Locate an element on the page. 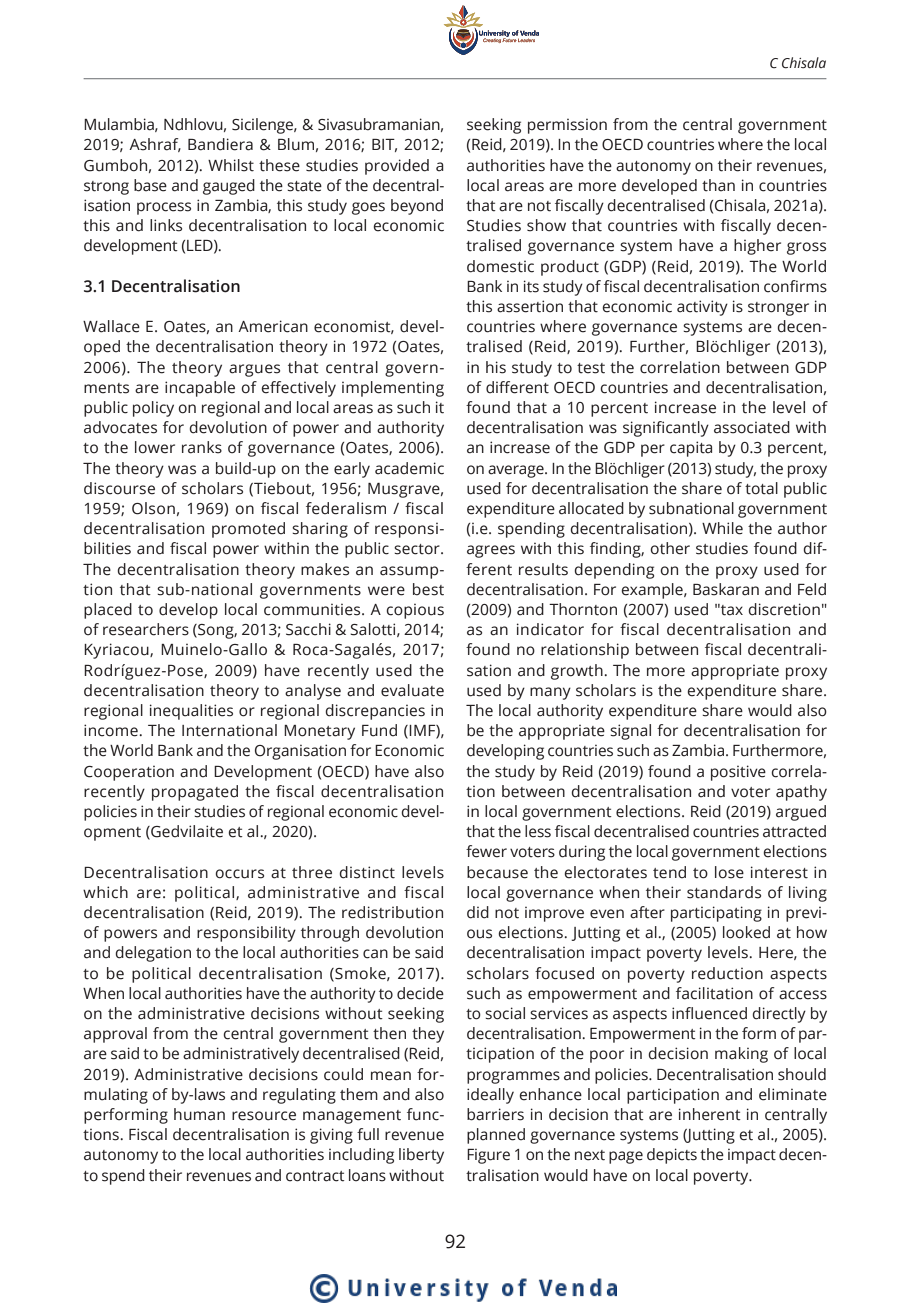 This document has width=924, height=1308. than is located at coordinates (718, 185).
